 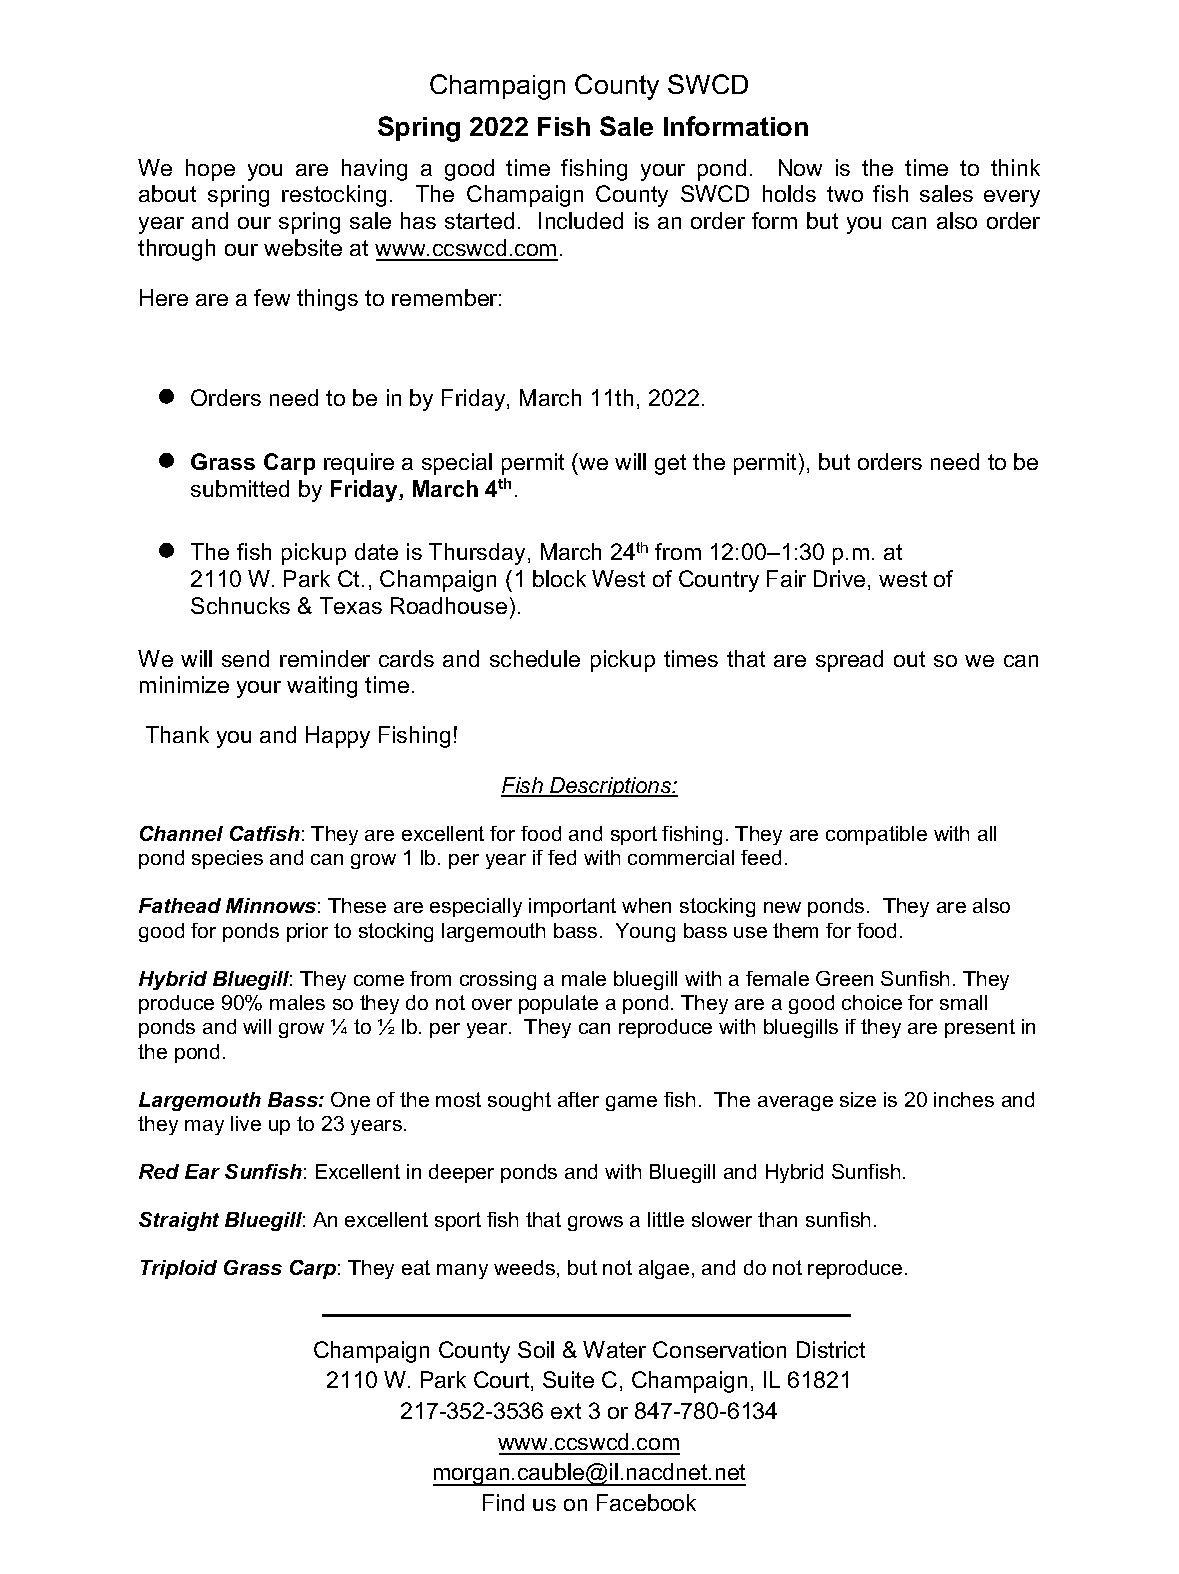 I want to click on compatible, so click(x=876, y=835).
